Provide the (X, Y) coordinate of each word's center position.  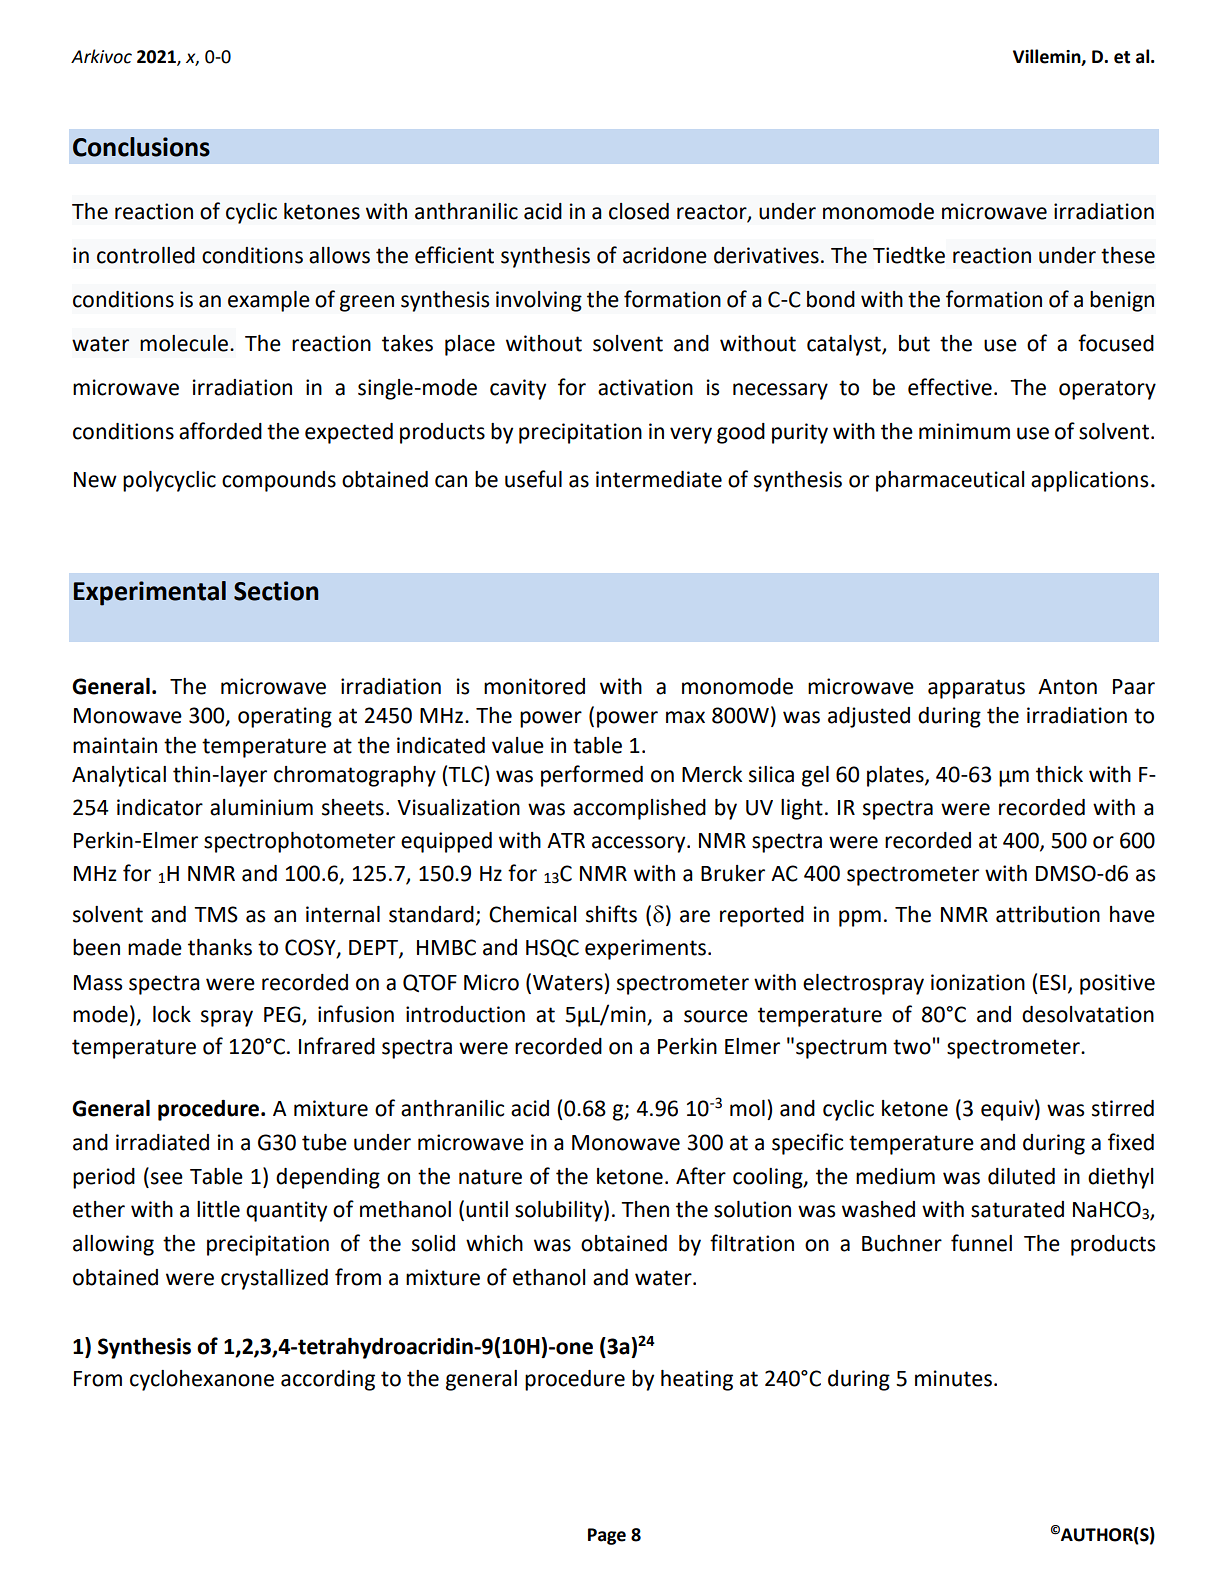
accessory (640, 844)
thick (1059, 774)
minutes (953, 1378)
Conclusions (141, 147)
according (328, 1380)
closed (639, 211)
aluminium (261, 807)
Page (607, 1536)
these (1128, 255)
